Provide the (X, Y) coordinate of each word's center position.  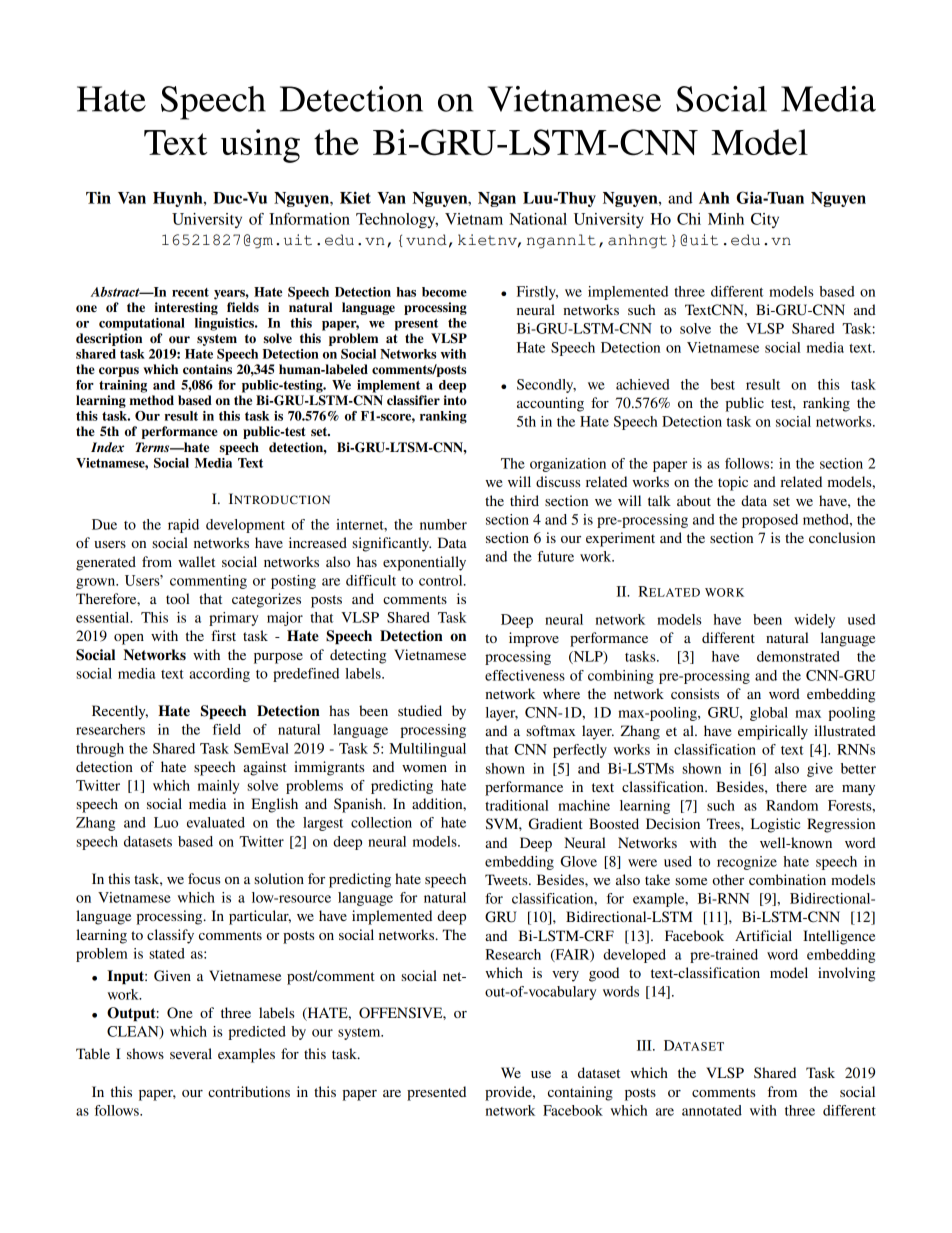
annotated (712, 1110)
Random (792, 805)
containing (580, 1093)
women (424, 768)
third (524, 500)
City (765, 220)
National (538, 219)
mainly (218, 787)
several (191, 1053)
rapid (183, 526)
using (260, 146)
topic (733, 483)
